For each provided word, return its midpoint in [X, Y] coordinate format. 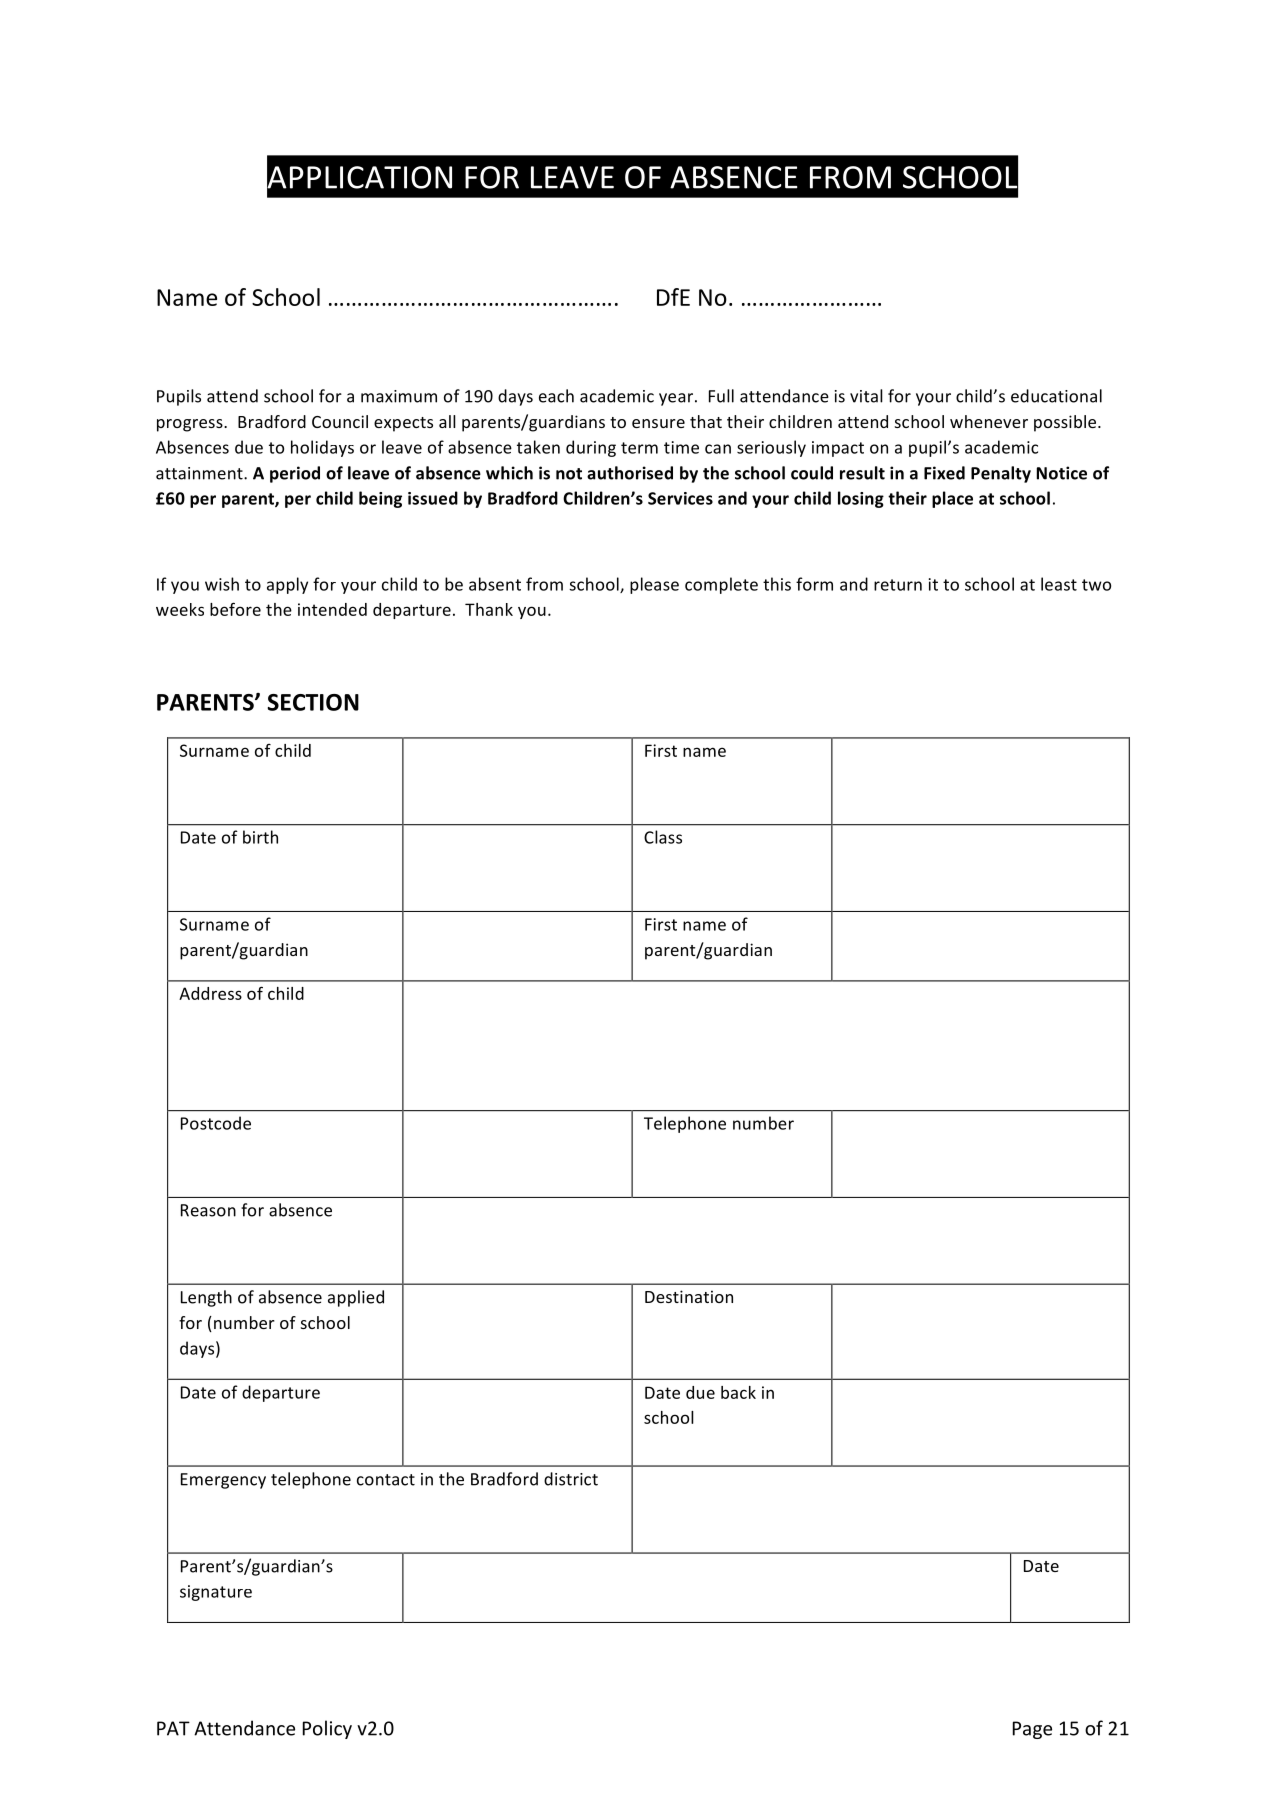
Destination [689, 1296]
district [571, 1479]
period [295, 474]
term [639, 448]
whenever [989, 421]
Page [1032, 1730]
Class [663, 837]
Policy [327, 1729]
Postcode [216, 1123]
